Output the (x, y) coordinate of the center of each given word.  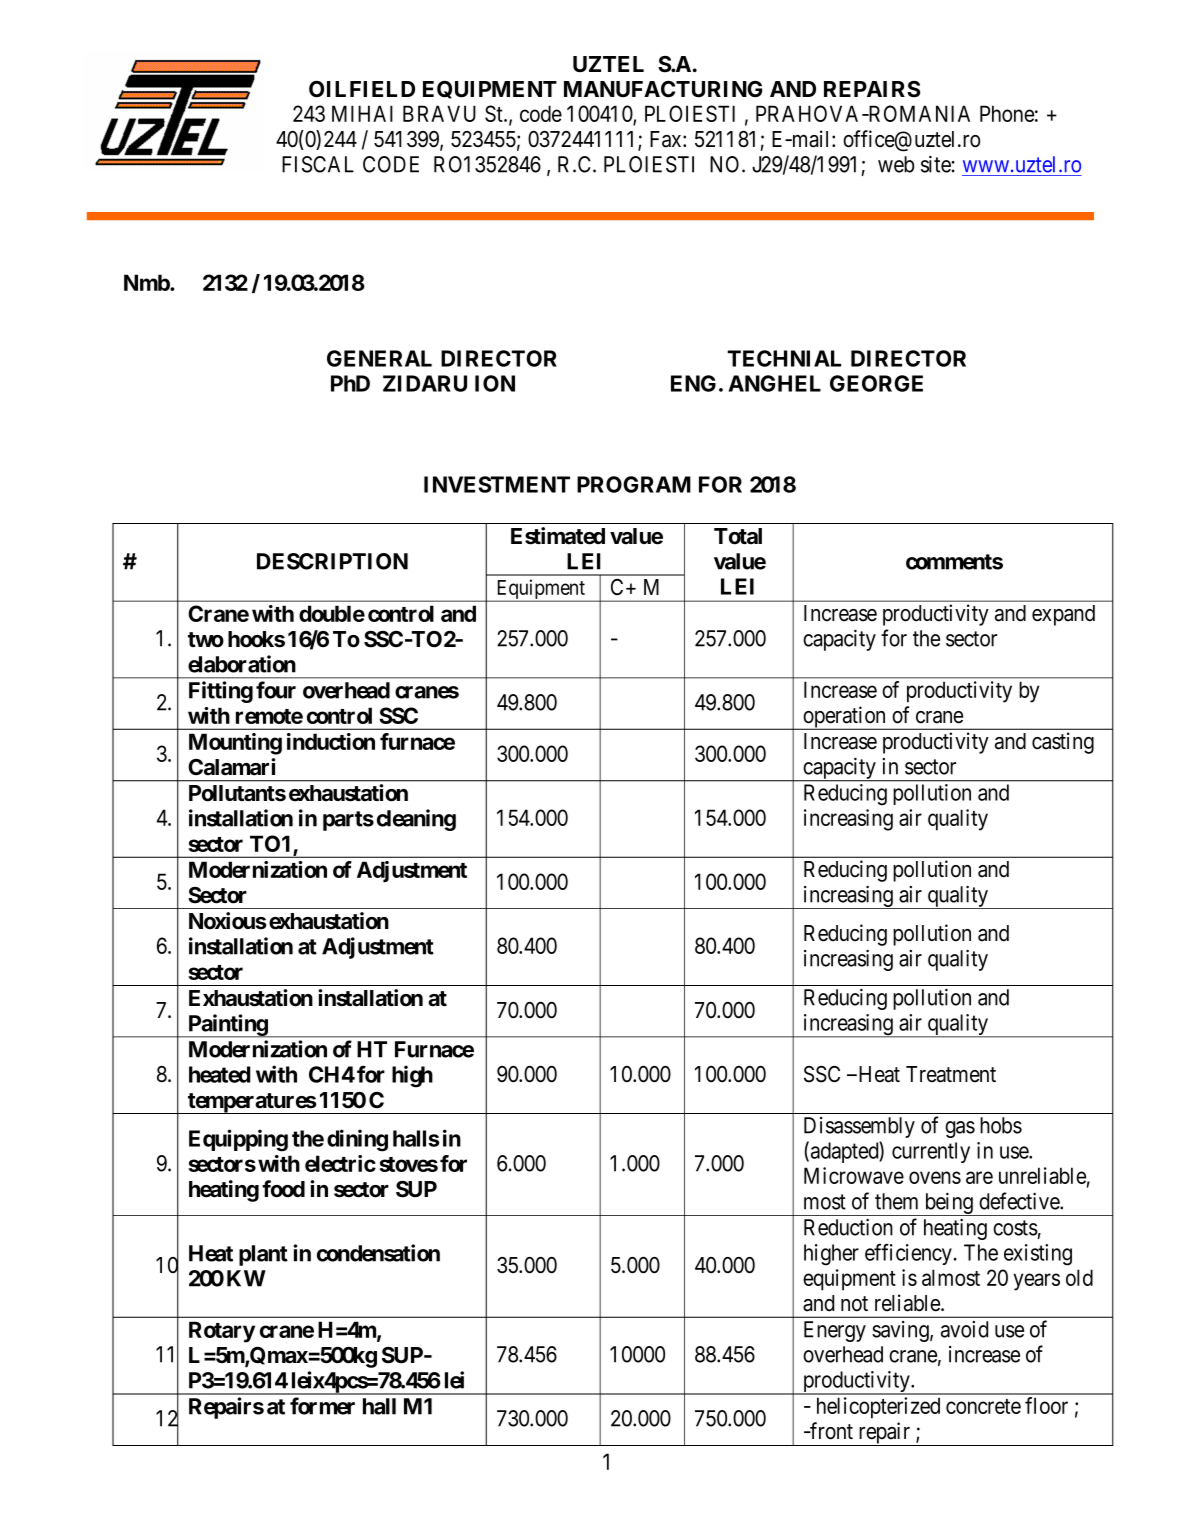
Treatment (951, 1074)
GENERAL (379, 358)
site (936, 164)
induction (331, 741)
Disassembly (859, 1127)
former (322, 1406)
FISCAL (318, 164)
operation (844, 718)
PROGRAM (634, 484)
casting (1063, 743)
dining (357, 1140)
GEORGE (876, 383)
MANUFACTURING (663, 89)
